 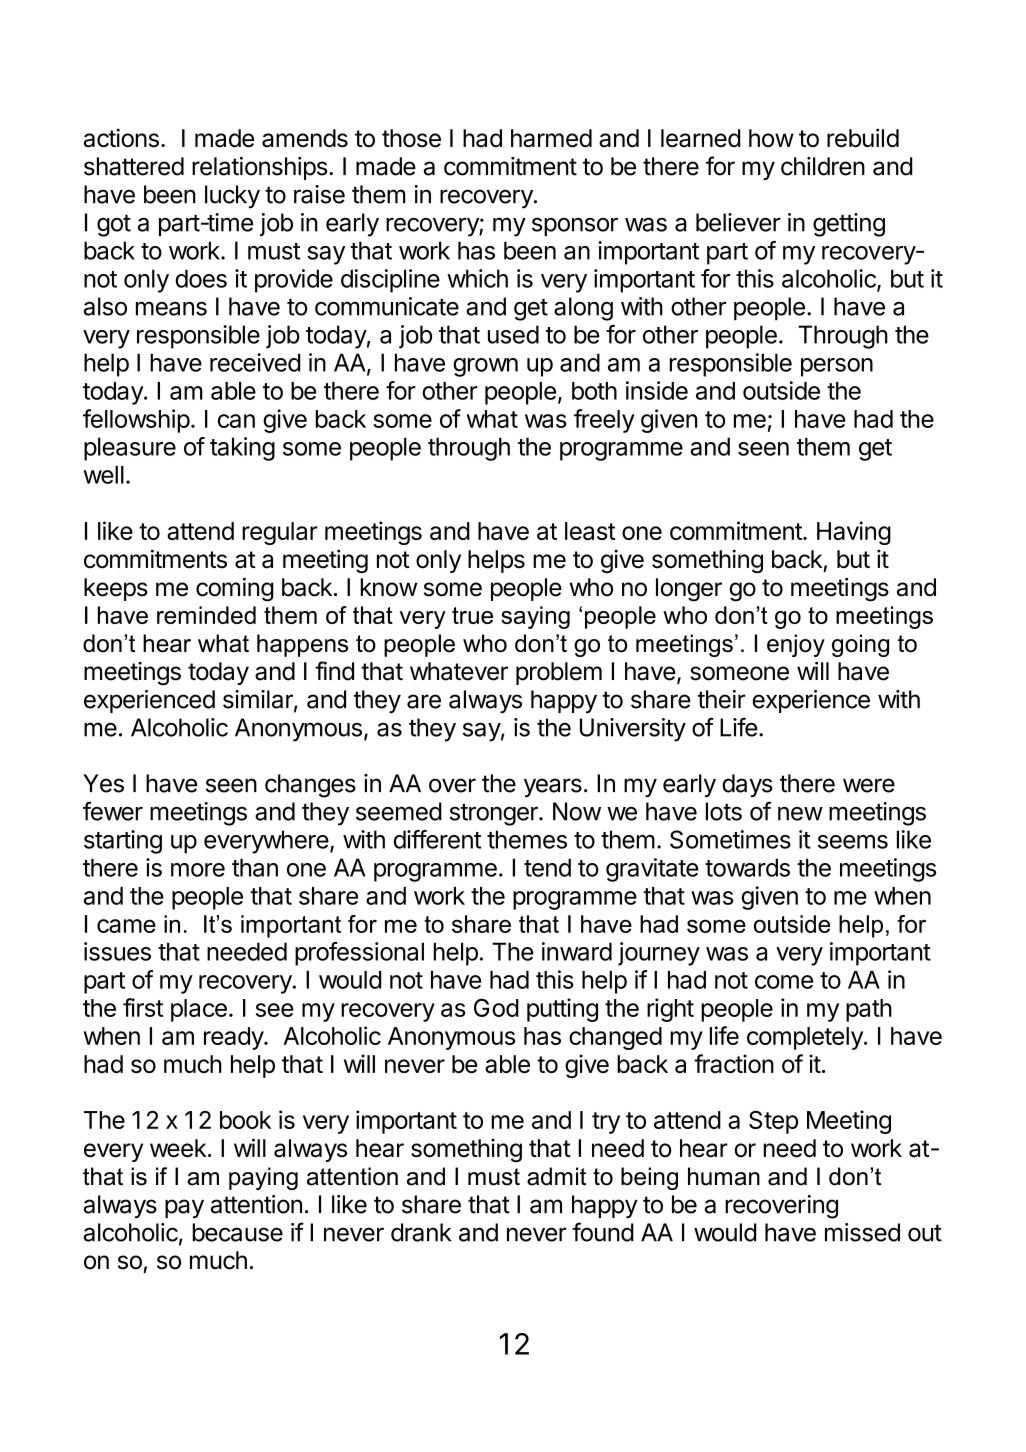 What do you see at coordinates (280, 533) in the screenshot?
I see `regular` at bounding box center [280, 533].
